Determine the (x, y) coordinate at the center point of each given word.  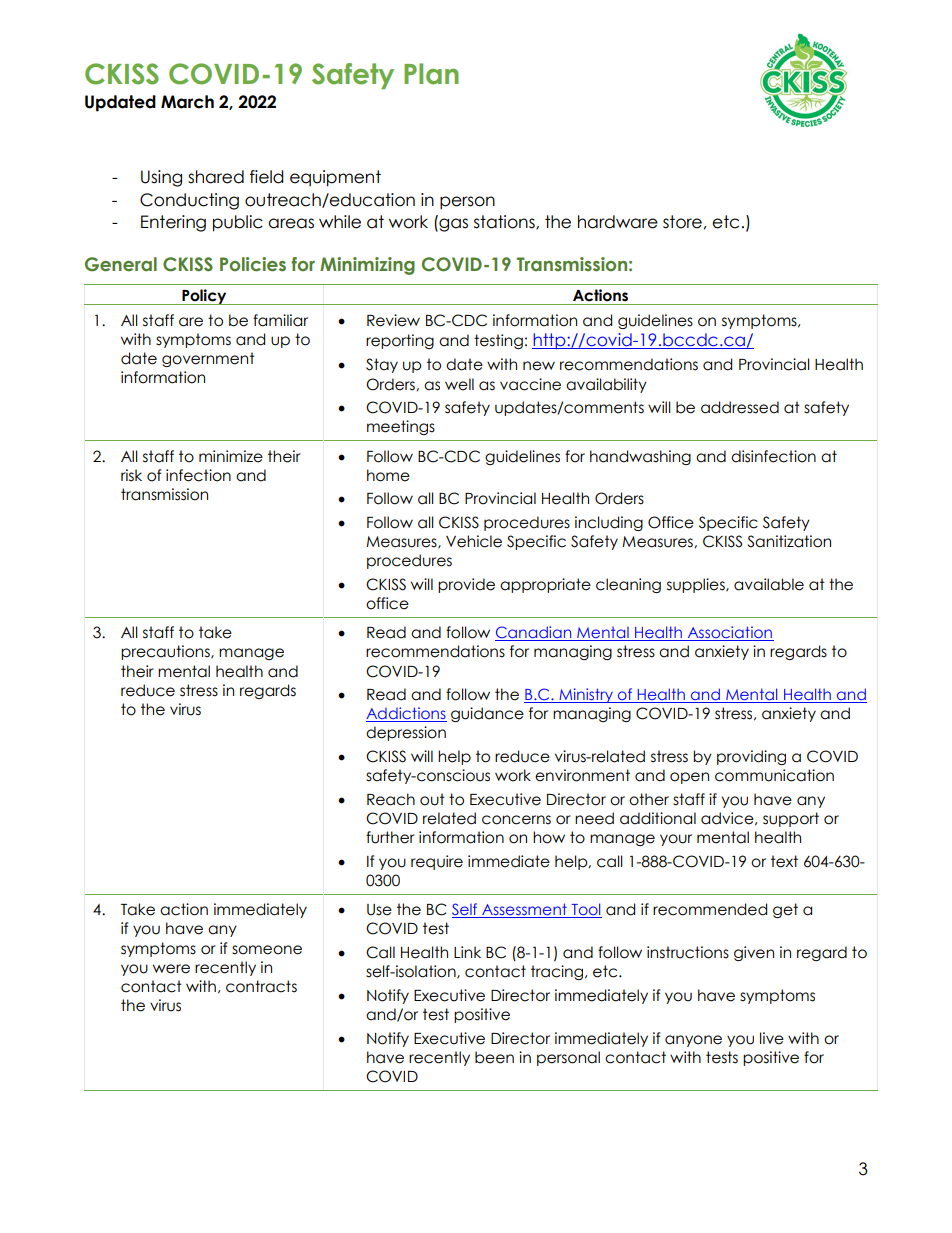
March (187, 102)
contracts (261, 986)
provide (466, 585)
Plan (431, 74)
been (494, 1057)
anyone (693, 1041)
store (682, 222)
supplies (697, 585)
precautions (166, 652)
